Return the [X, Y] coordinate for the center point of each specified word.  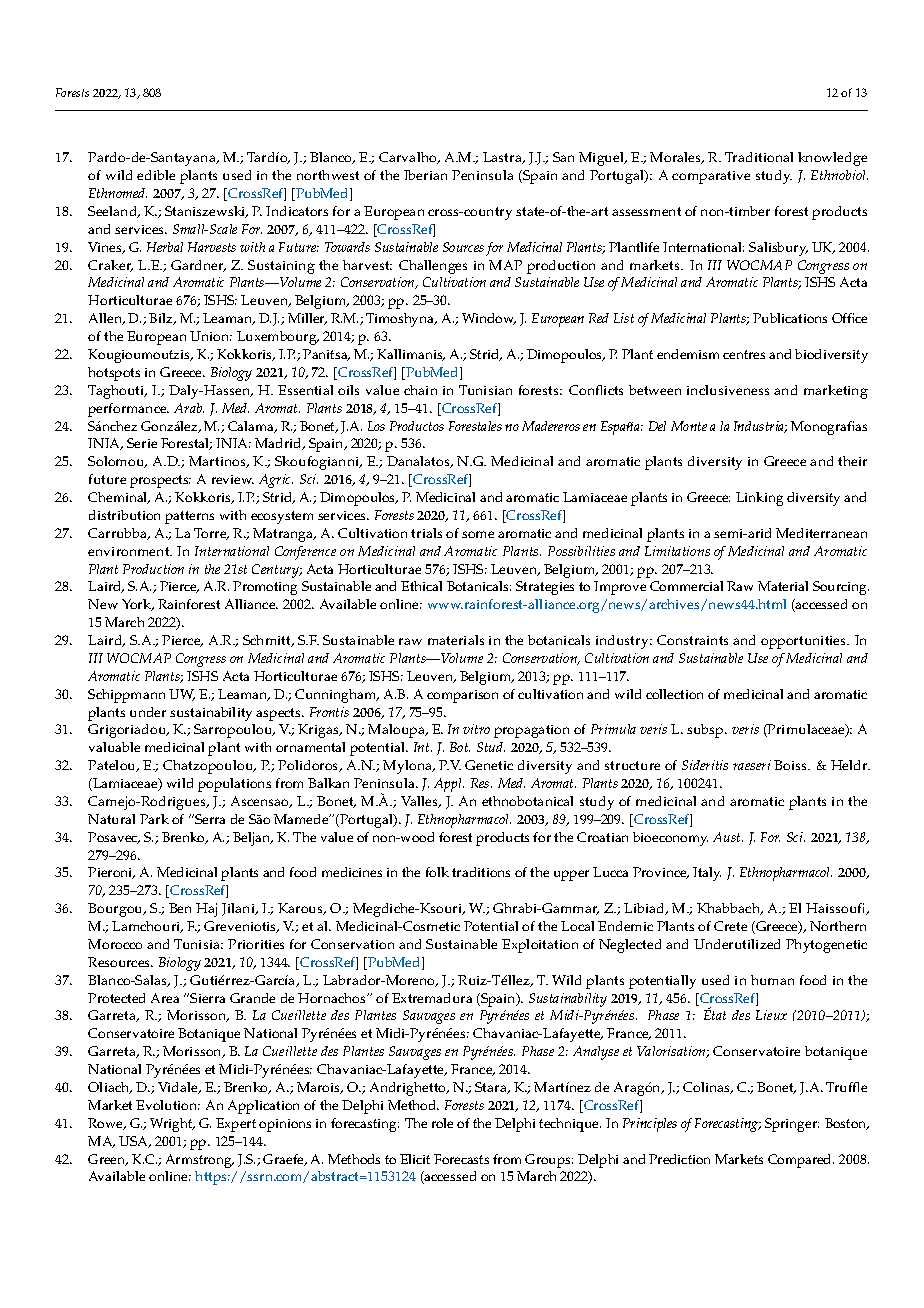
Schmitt [268, 641]
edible [156, 175]
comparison [462, 696]
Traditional [759, 157]
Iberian [425, 175]
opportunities [805, 642]
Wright [172, 1125]
